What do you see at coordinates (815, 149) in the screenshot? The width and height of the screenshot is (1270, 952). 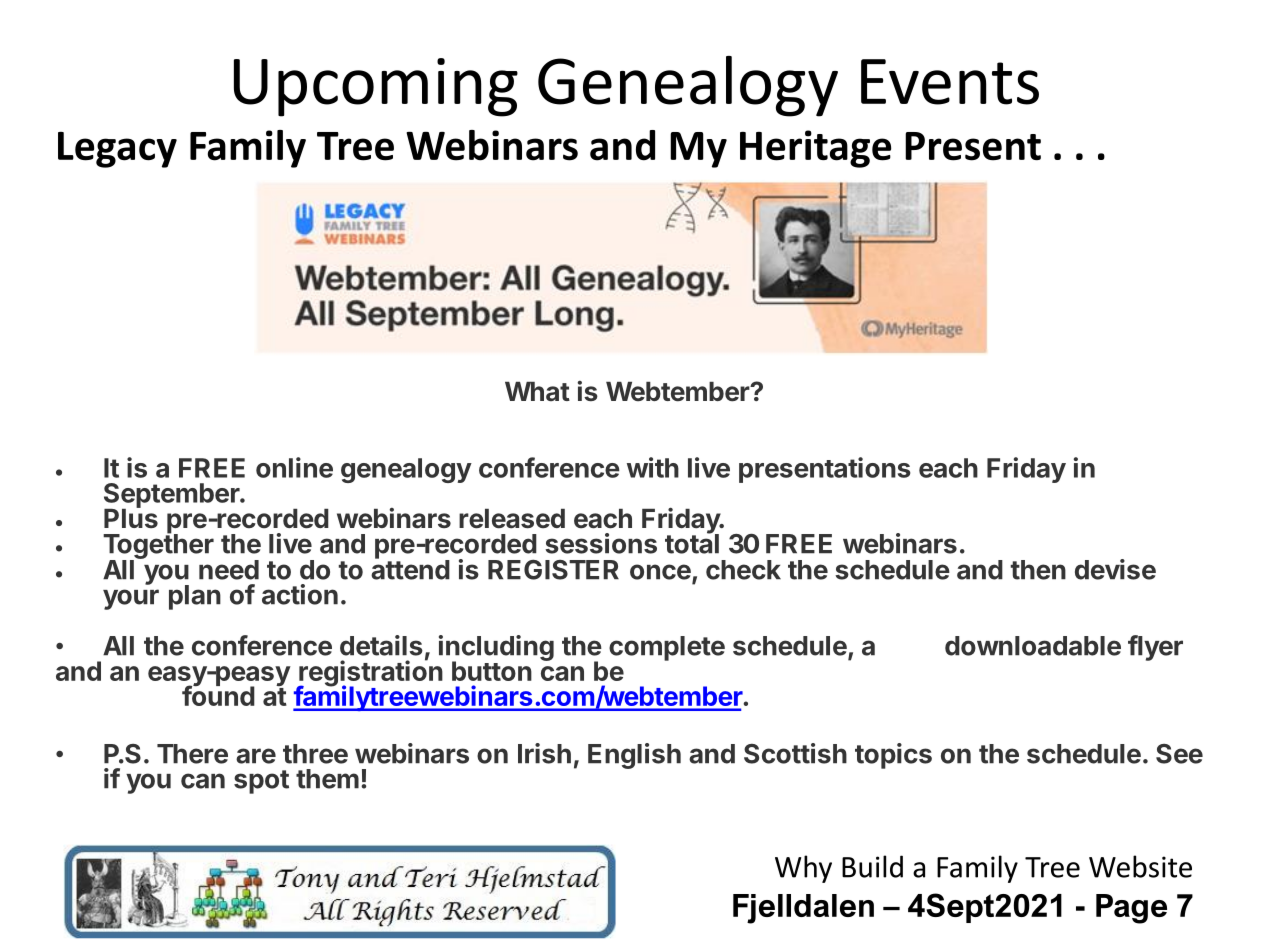 I see `Heritage` at bounding box center [815, 149].
